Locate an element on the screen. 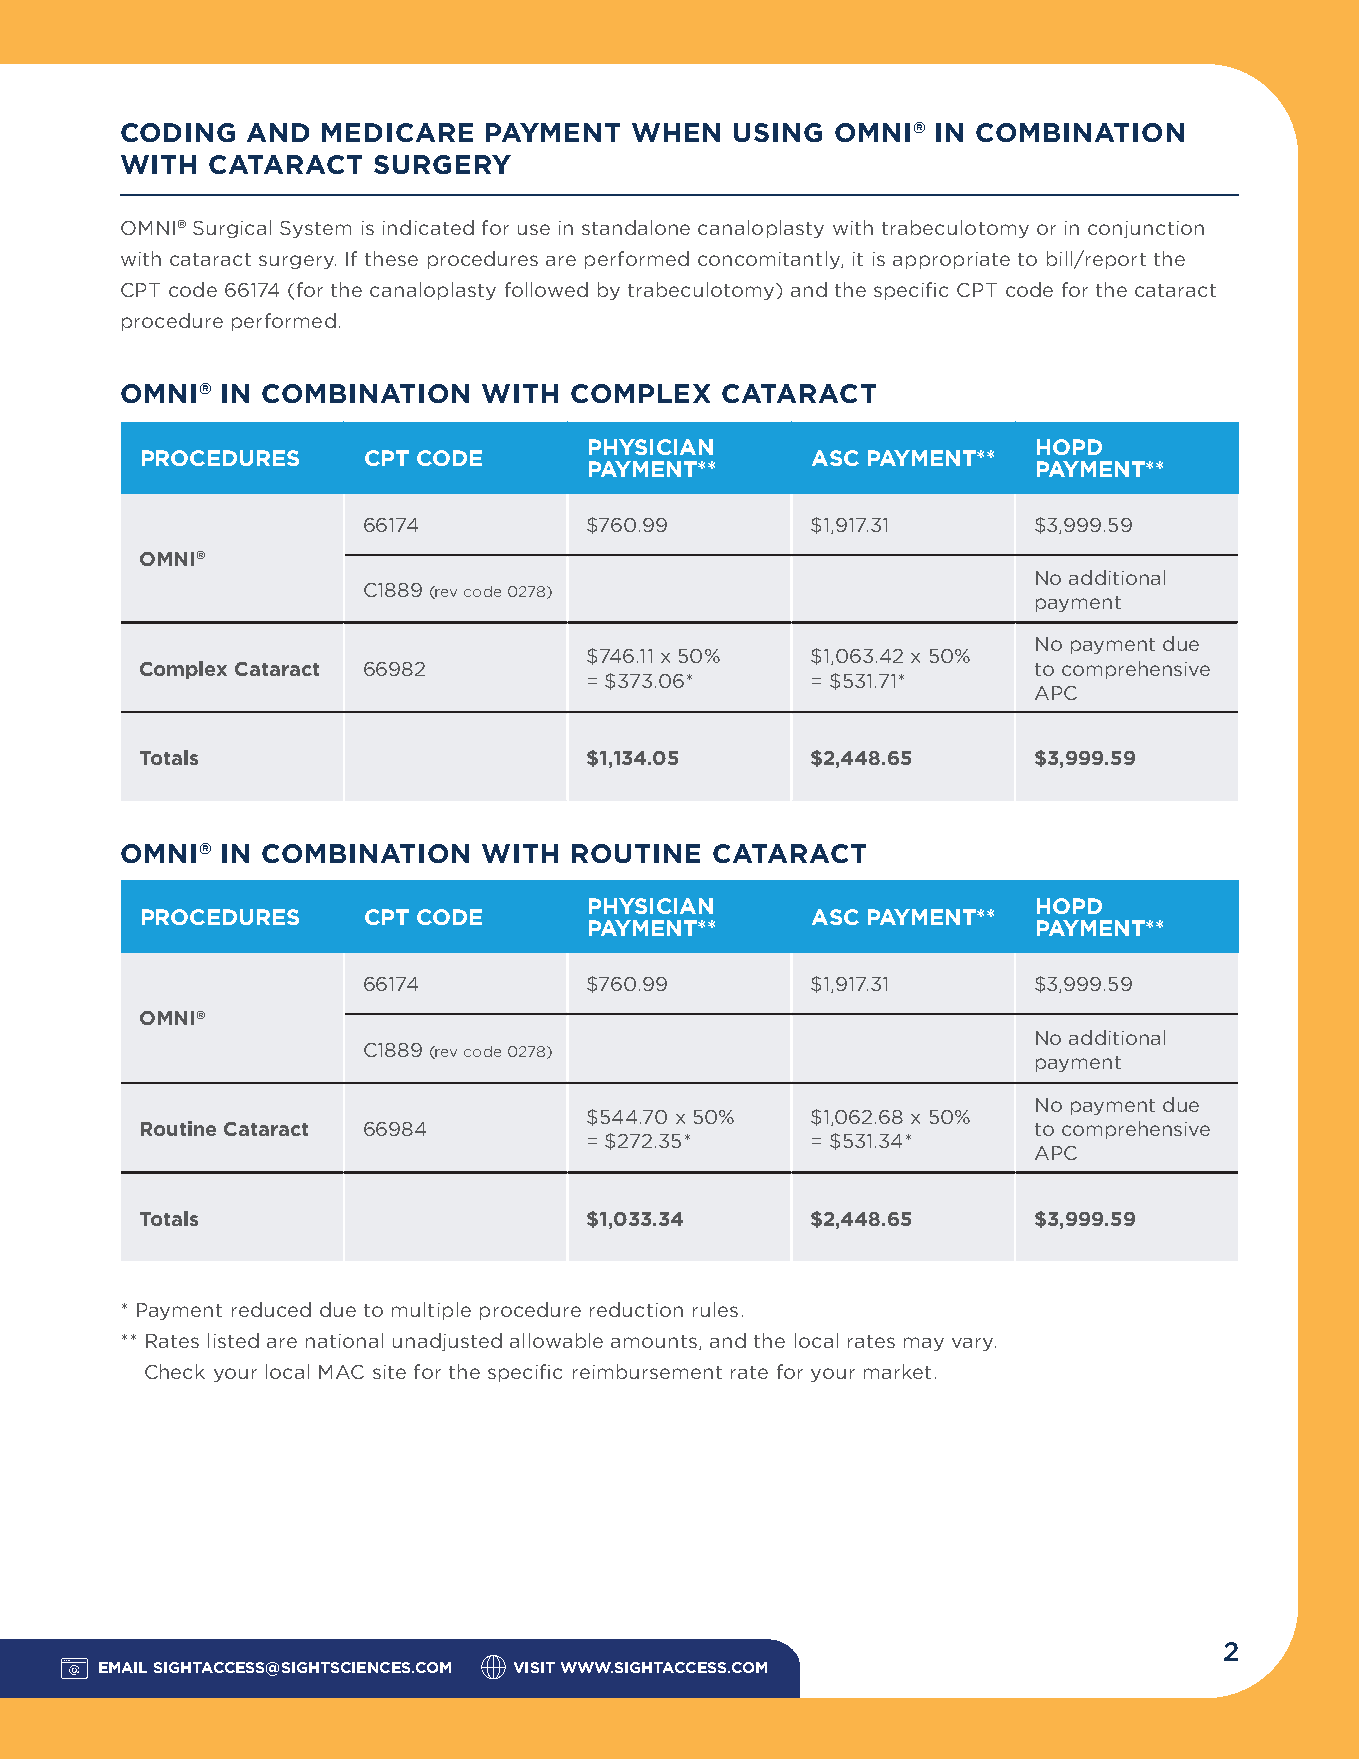 This screenshot has width=1359, height=1759. conjunction is located at coordinates (1146, 229).
